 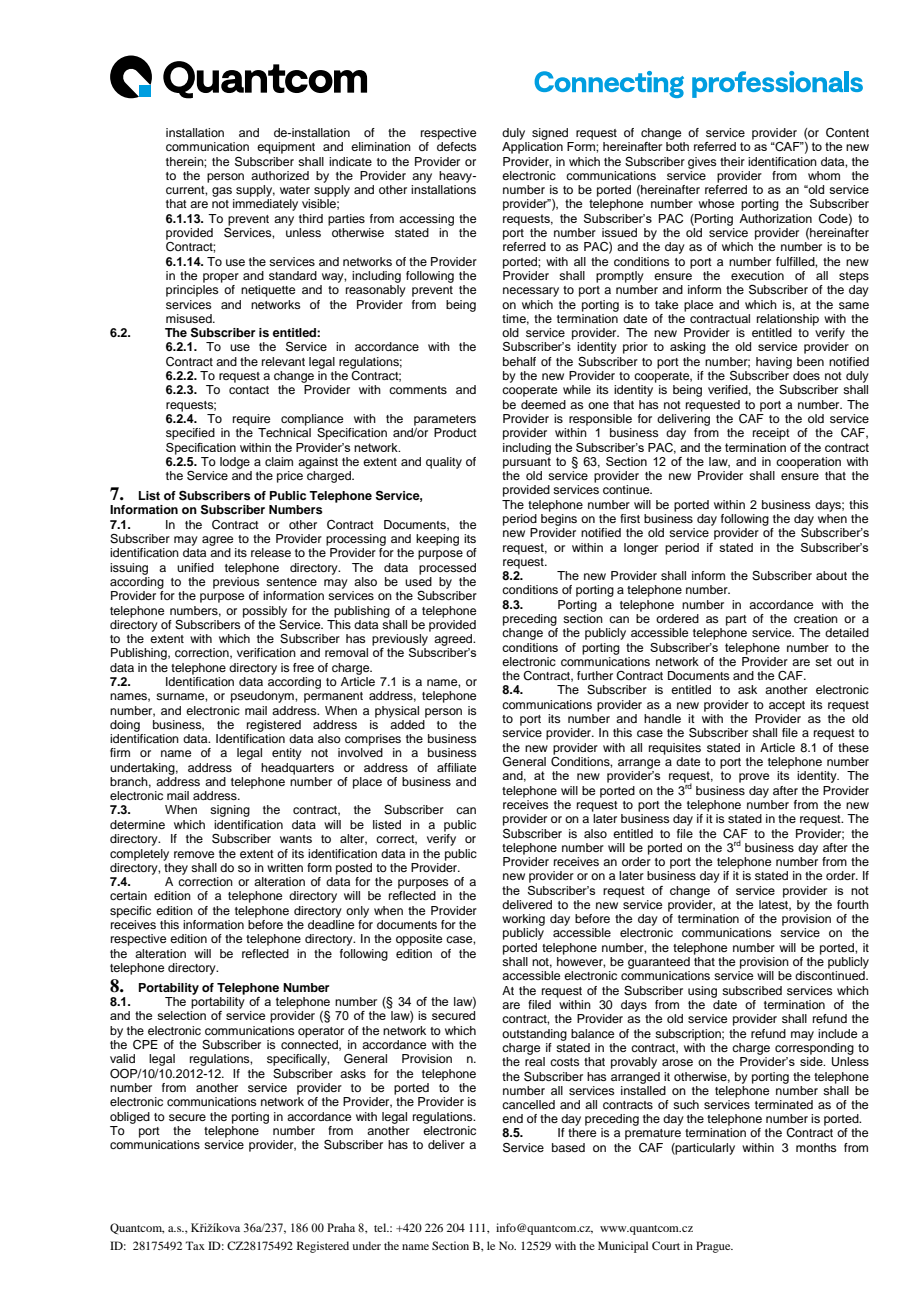 What do you see at coordinates (408, 723) in the screenshot?
I see `added` at bounding box center [408, 723].
